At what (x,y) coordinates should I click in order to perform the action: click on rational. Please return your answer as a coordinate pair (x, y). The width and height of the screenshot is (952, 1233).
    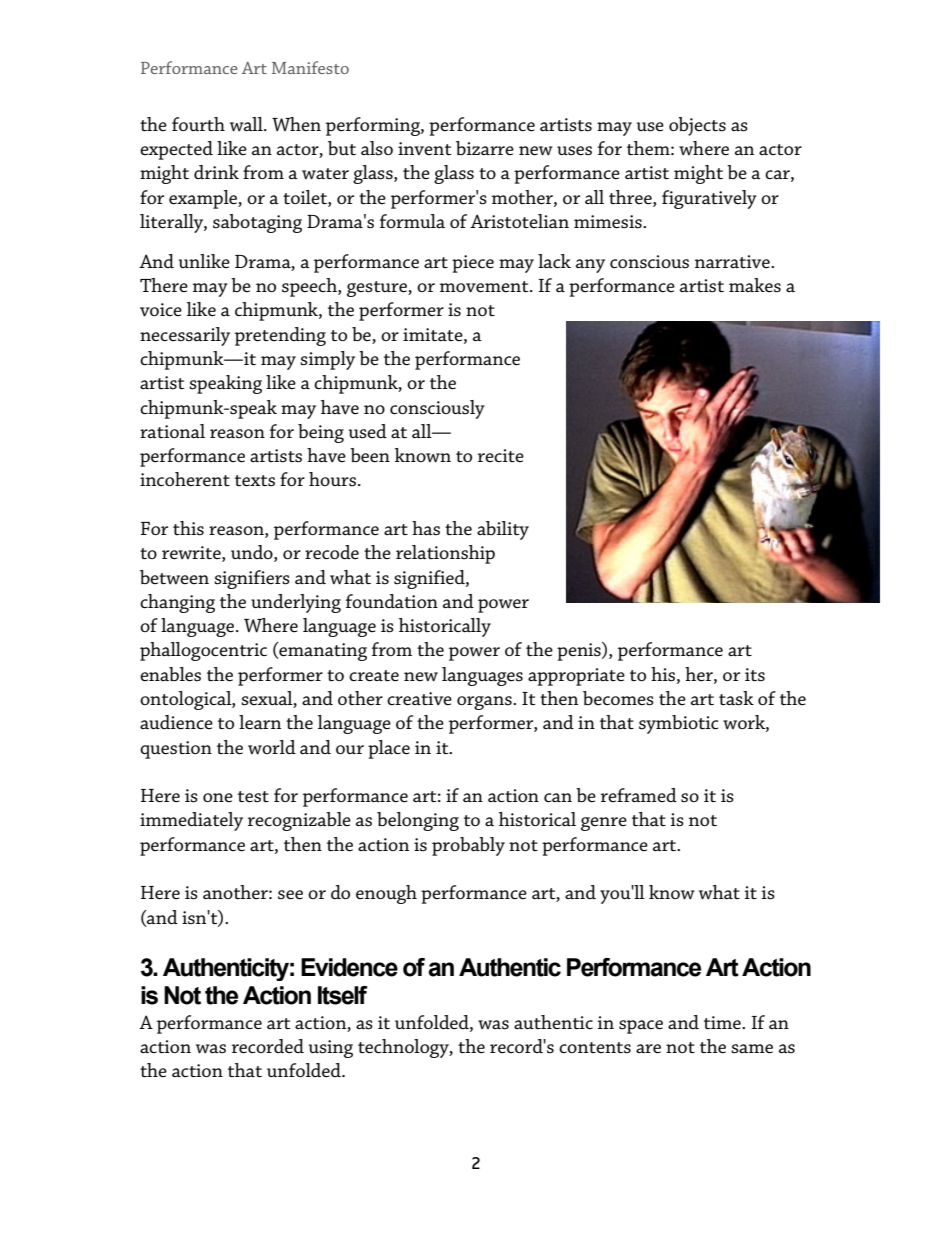
    Looking at the image, I should click on (172, 431).
